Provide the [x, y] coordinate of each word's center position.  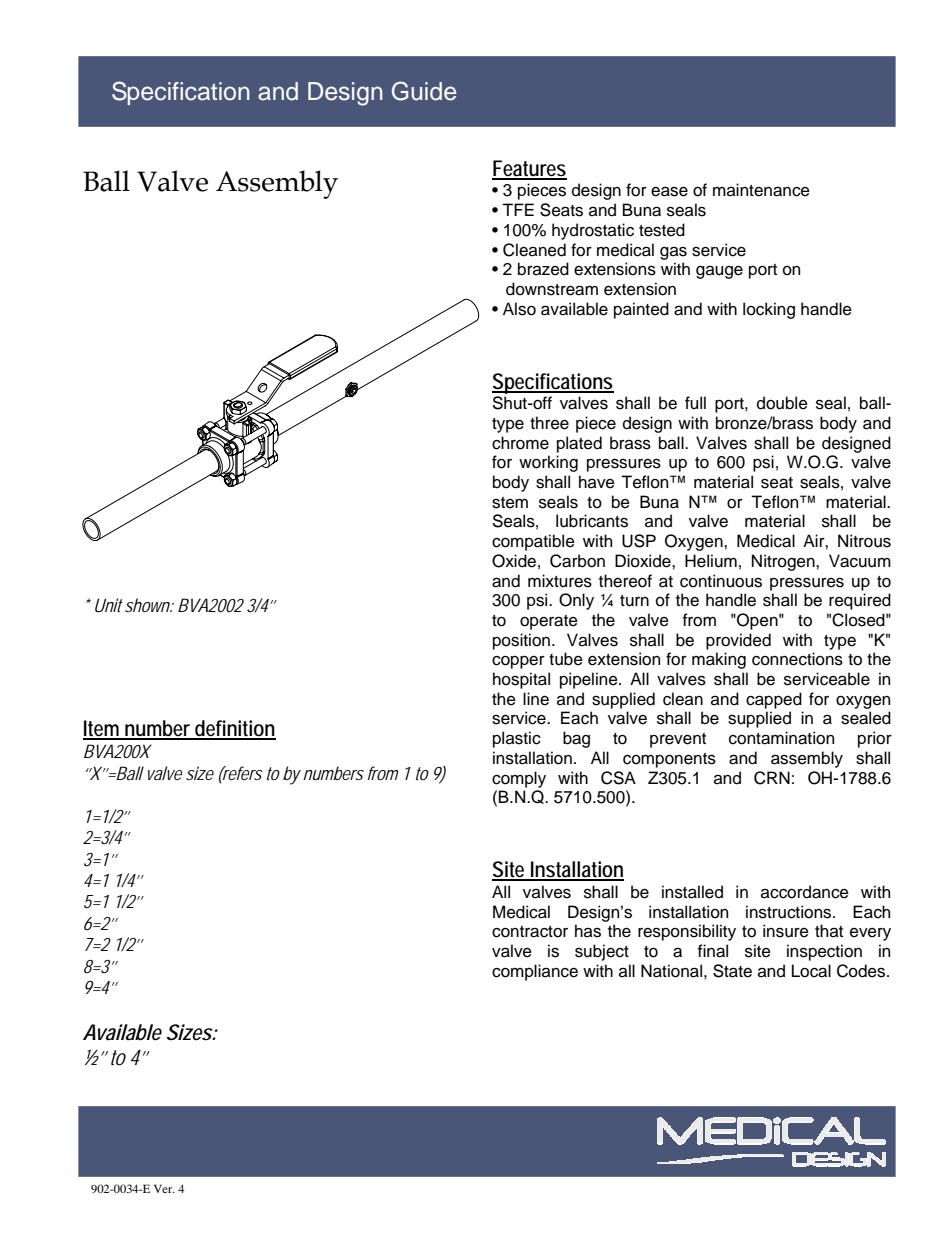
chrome [520, 443]
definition [234, 729]
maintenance [761, 190]
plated [579, 444]
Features [529, 169]
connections [797, 659]
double [782, 403]
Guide [424, 91]
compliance [535, 972]
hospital [521, 680]
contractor [530, 932]
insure [786, 931]
